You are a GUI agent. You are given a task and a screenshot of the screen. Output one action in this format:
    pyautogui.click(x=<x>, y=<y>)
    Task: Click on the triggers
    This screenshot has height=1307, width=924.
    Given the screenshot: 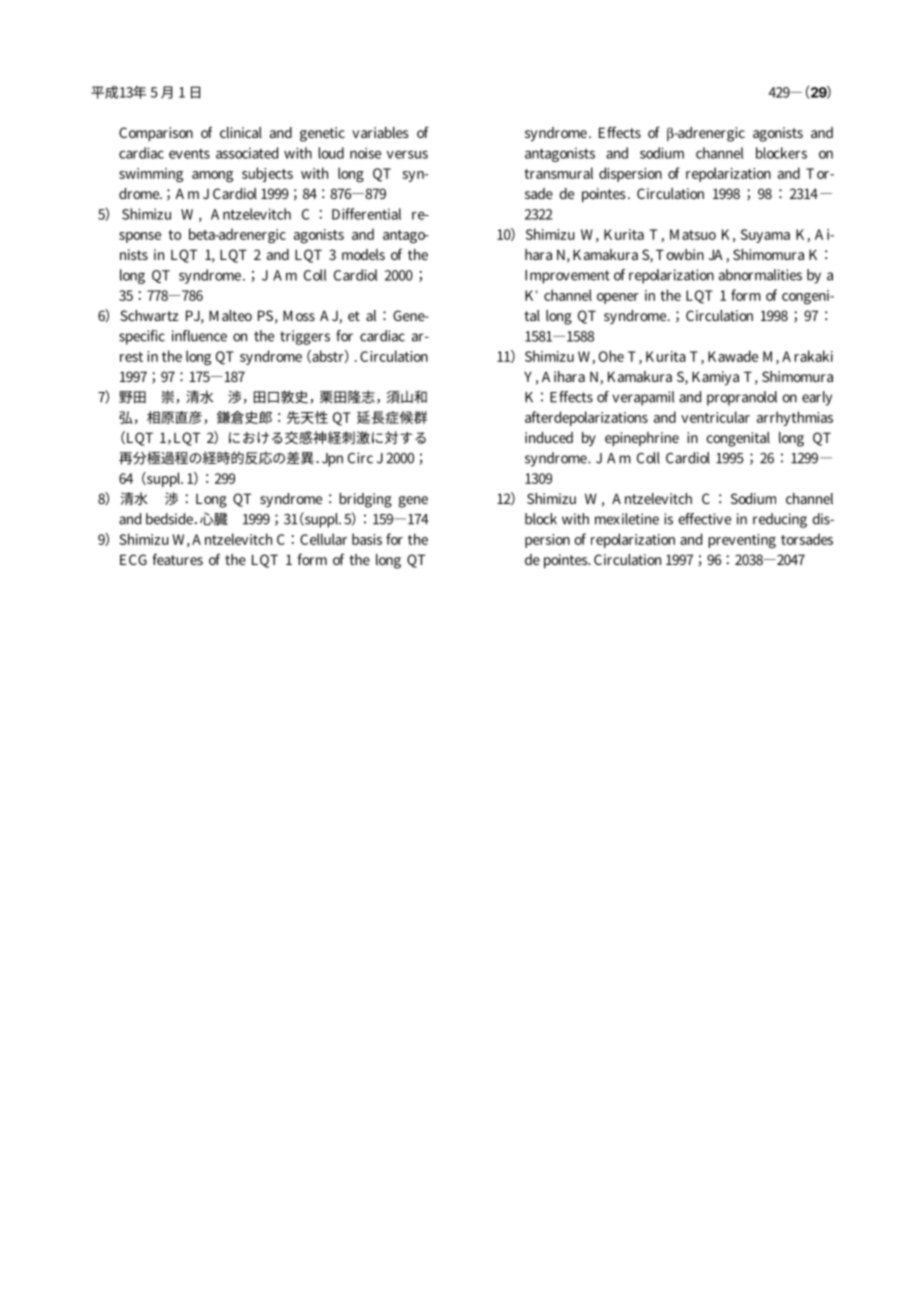 What is the action you would take?
    pyautogui.click(x=305, y=337)
